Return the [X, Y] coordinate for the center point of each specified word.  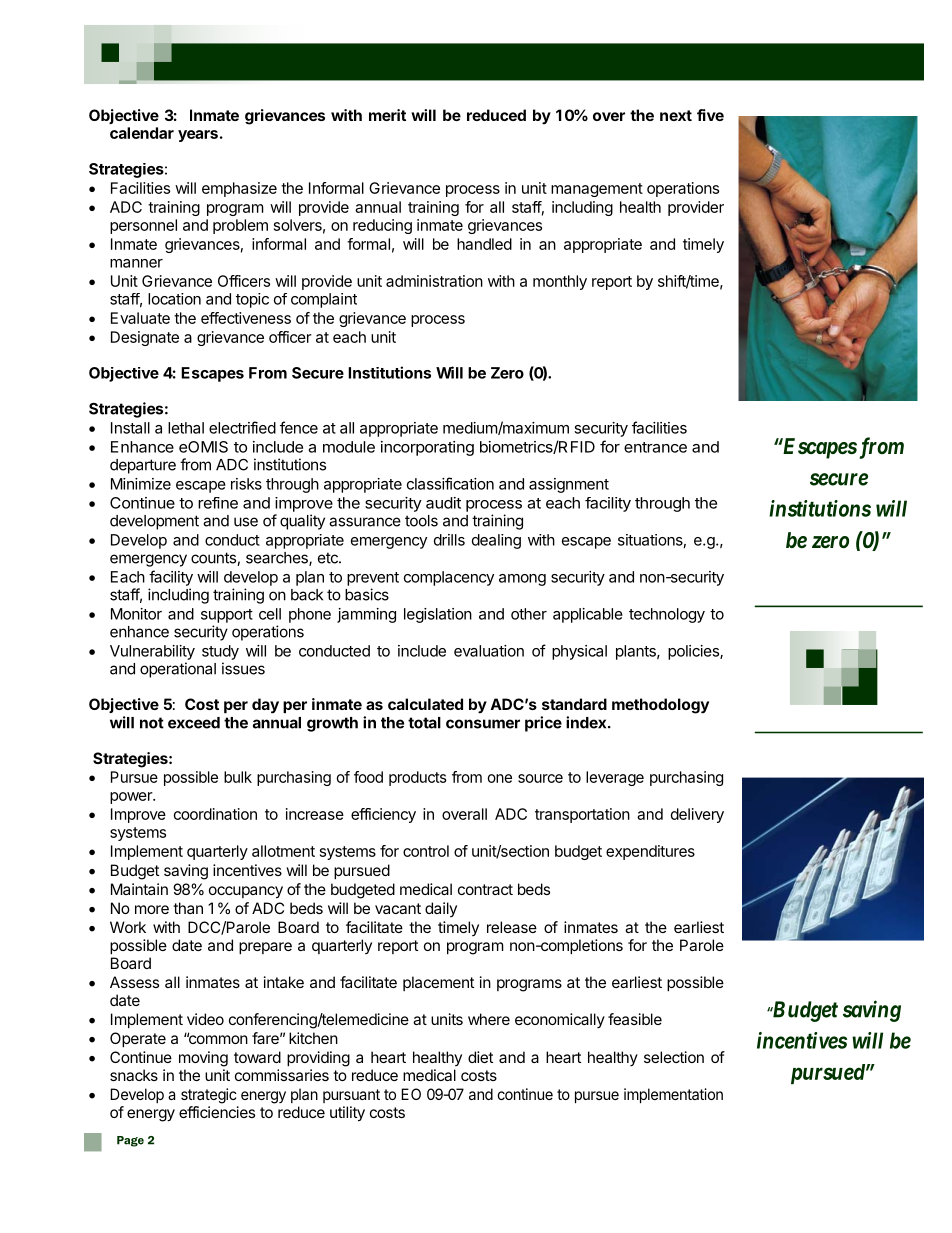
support [227, 616]
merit [387, 115]
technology [667, 615]
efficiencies [217, 1112]
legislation [438, 615]
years [198, 136]
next [676, 115]
